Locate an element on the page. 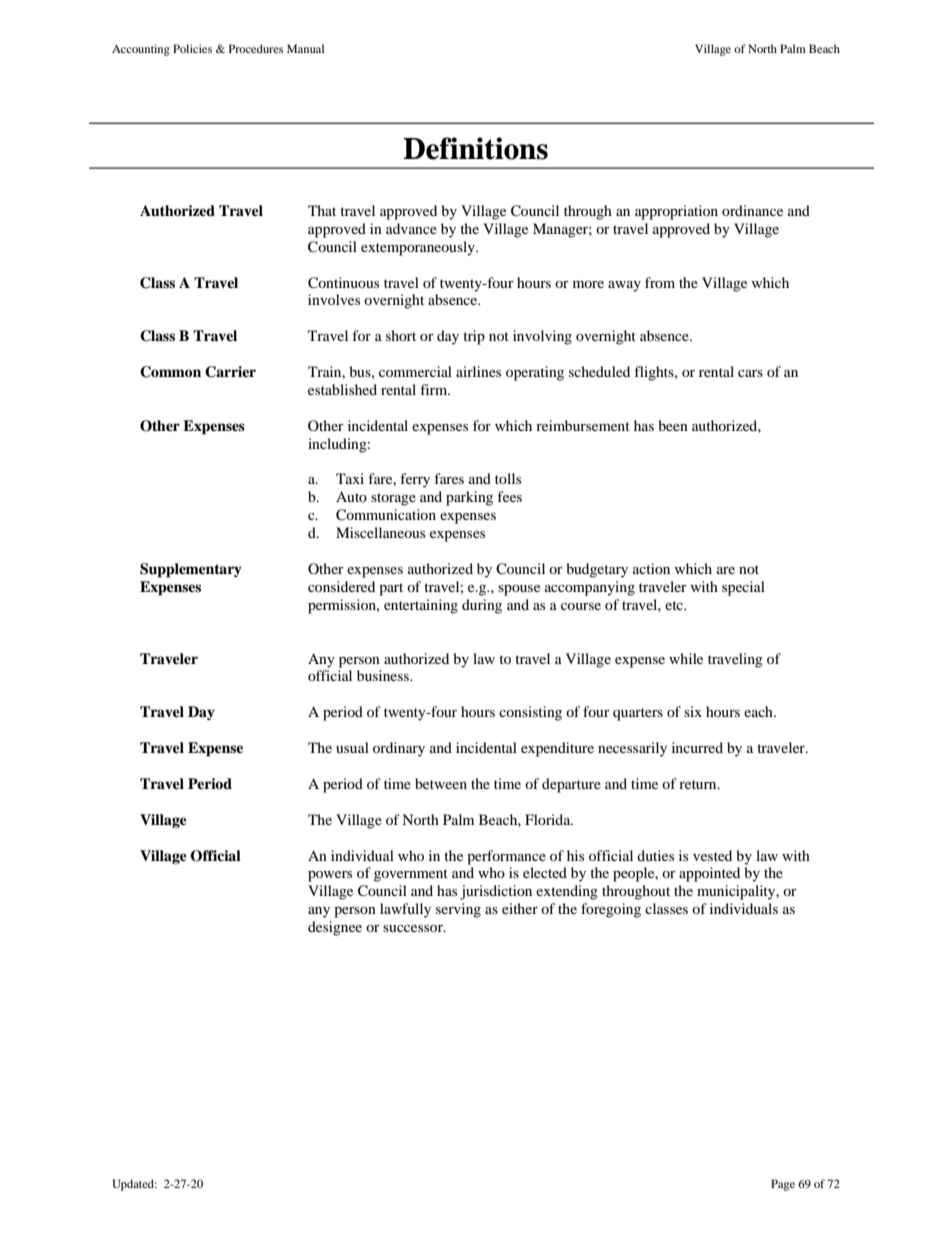  Policies is located at coordinates (192, 48).
